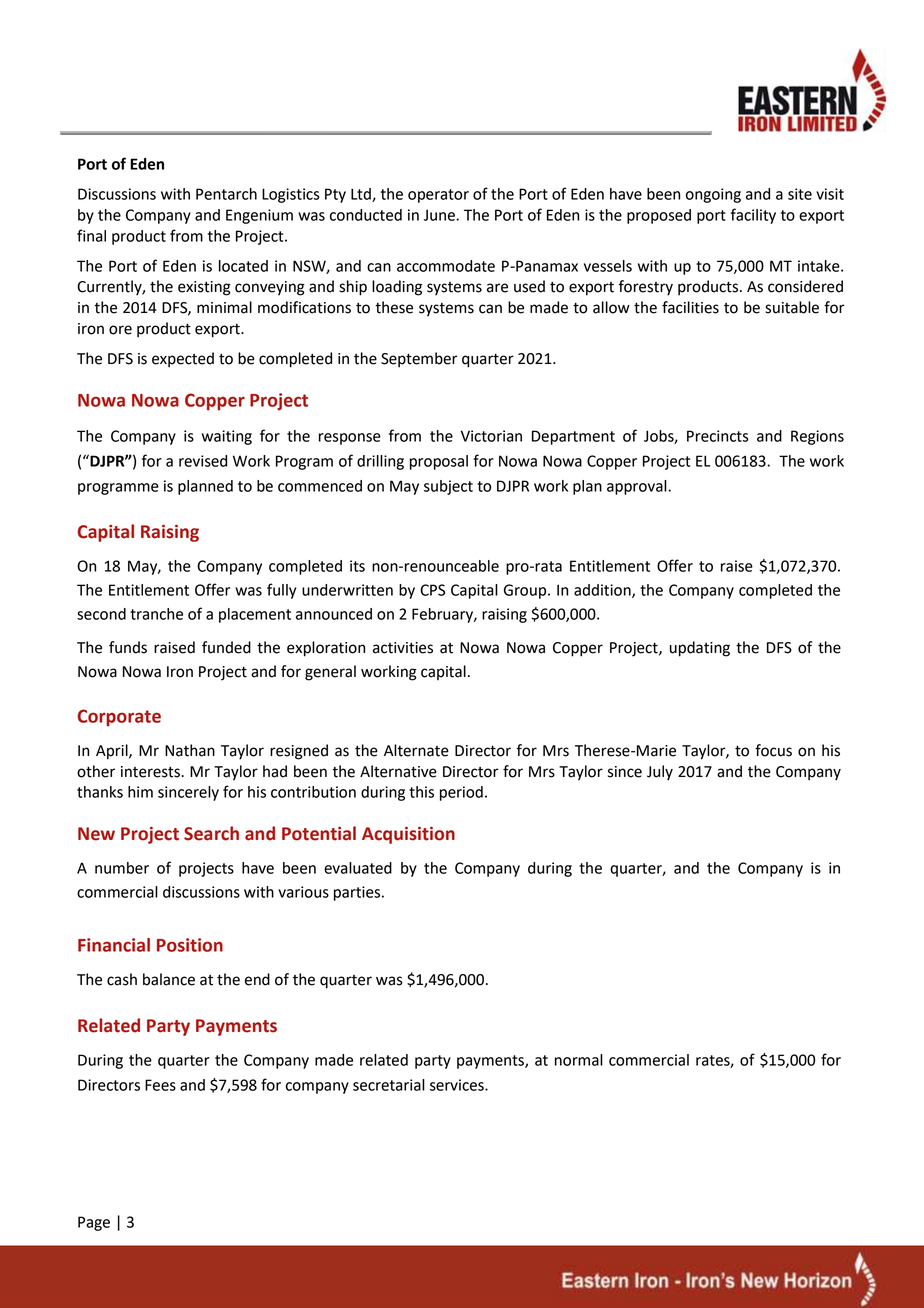 Image resolution: width=924 pixels, height=1308 pixels. What do you see at coordinates (190, 750) in the page?
I see `Nathan` at bounding box center [190, 750].
